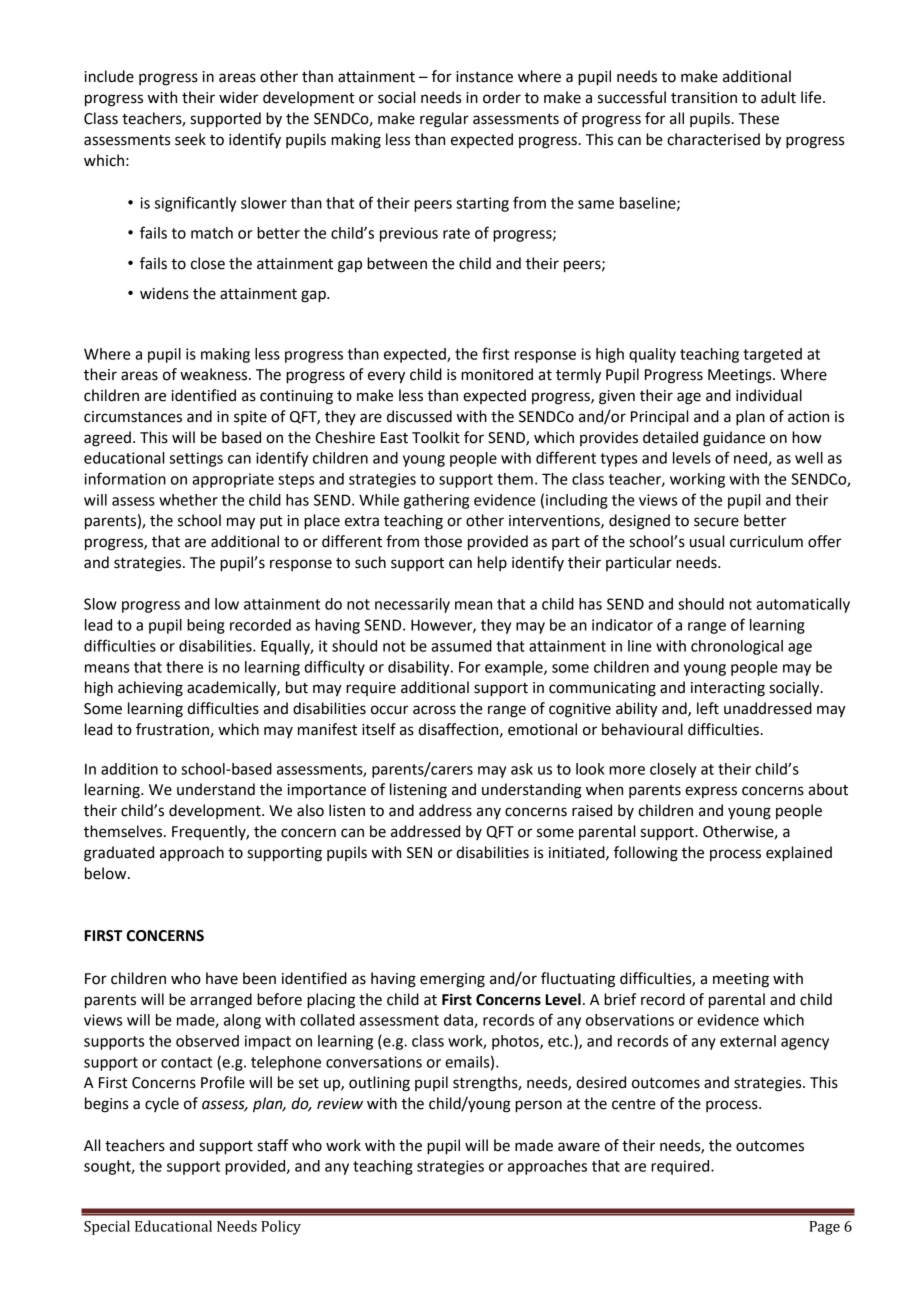 Image resolution: width=924 pixels, height=1308 pixels. What do you see at coordinates (436, 501) in the page?
I see `gathering` at bounding box center [436, 501].
